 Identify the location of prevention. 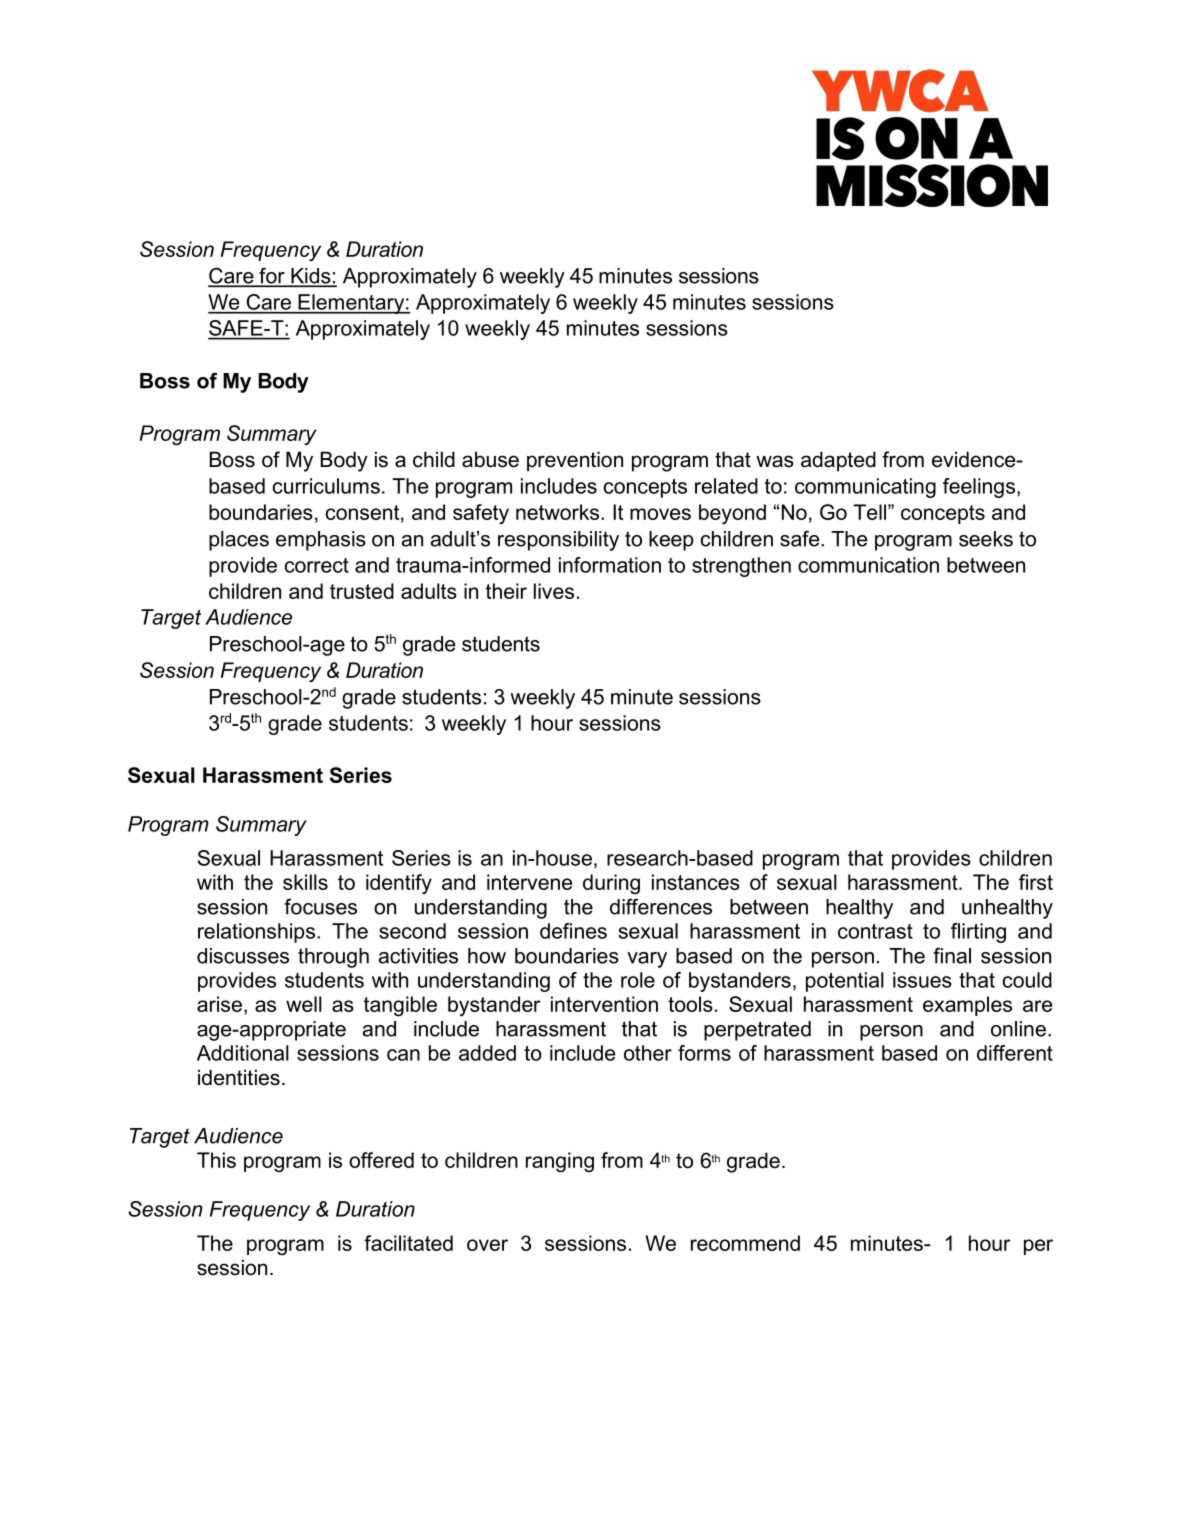
(575, 461).
